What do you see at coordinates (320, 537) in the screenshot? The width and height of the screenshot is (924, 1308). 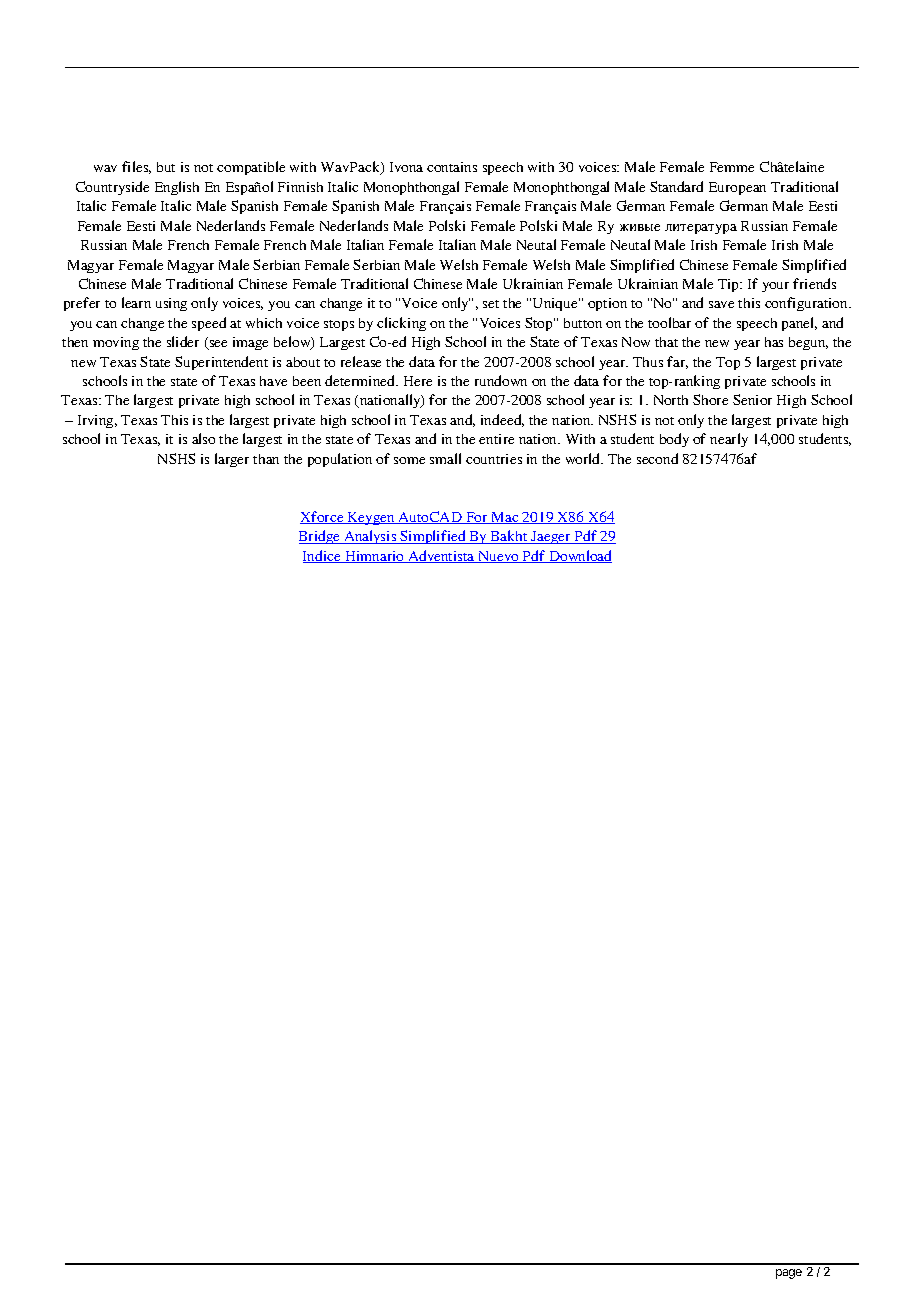 I see `Bridge` at bounding box center [320, 537].
